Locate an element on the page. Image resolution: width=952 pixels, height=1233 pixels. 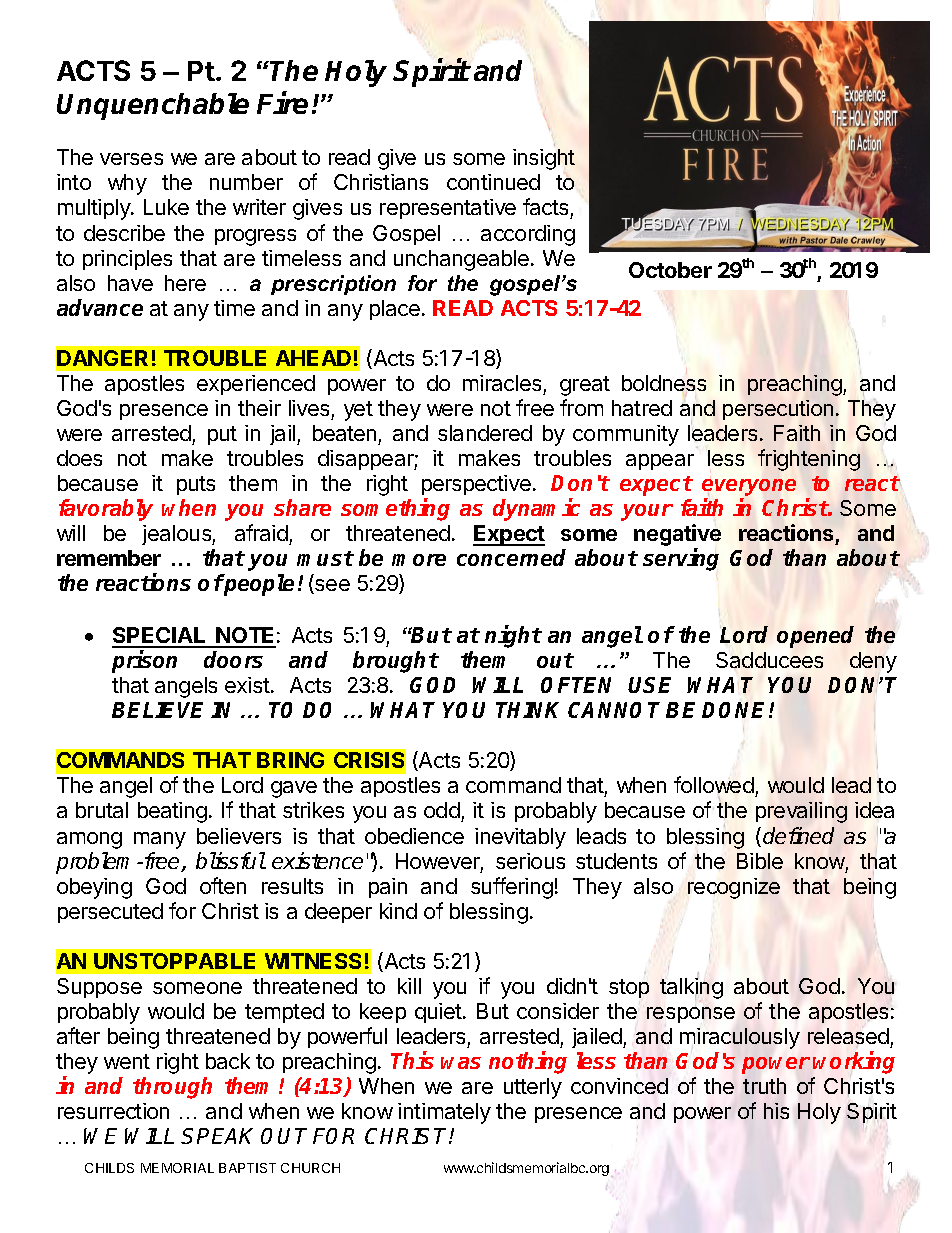
prison is located at coordinates (144, 661).
